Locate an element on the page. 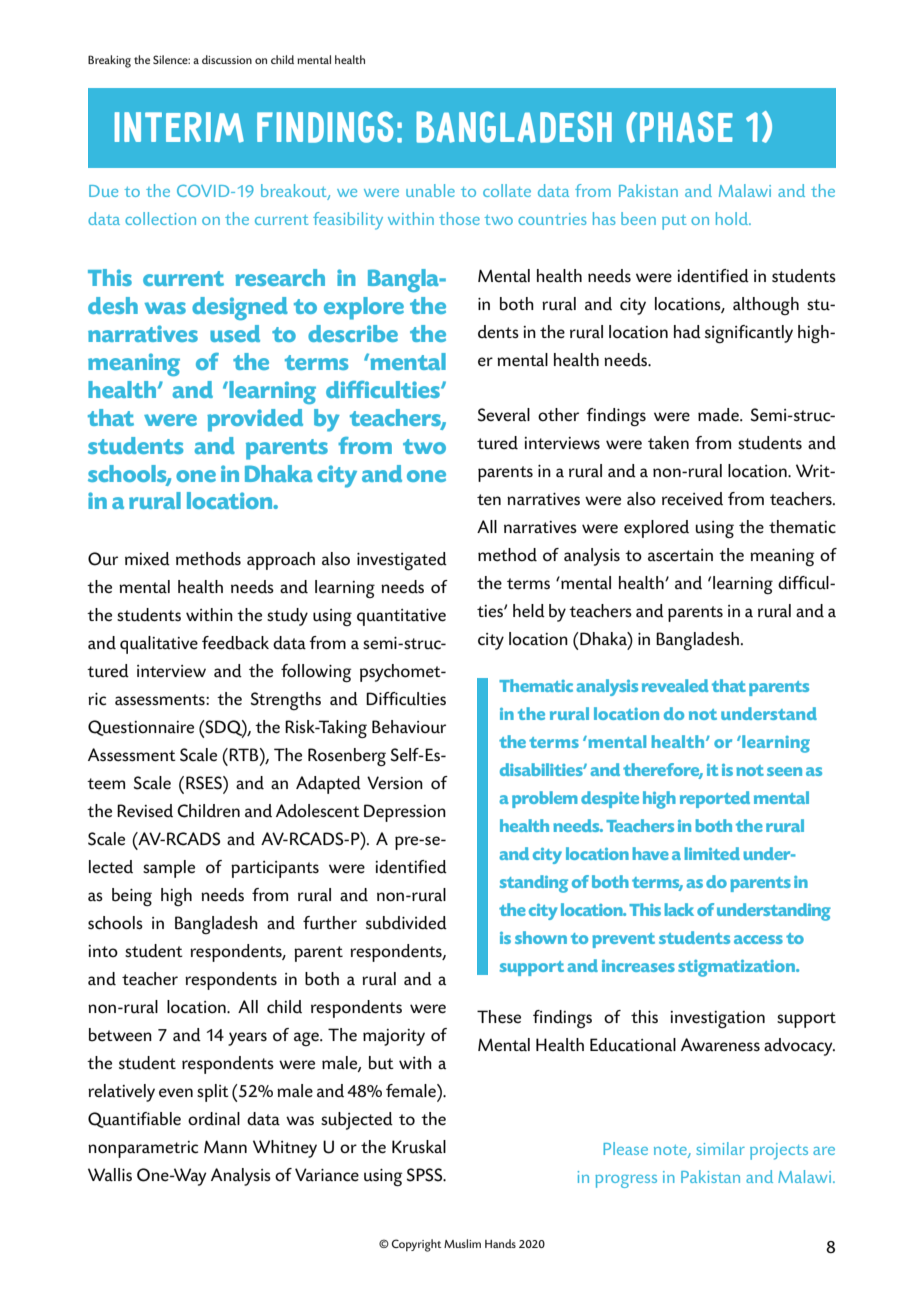  Phase is located at coordinates (686, 127).
